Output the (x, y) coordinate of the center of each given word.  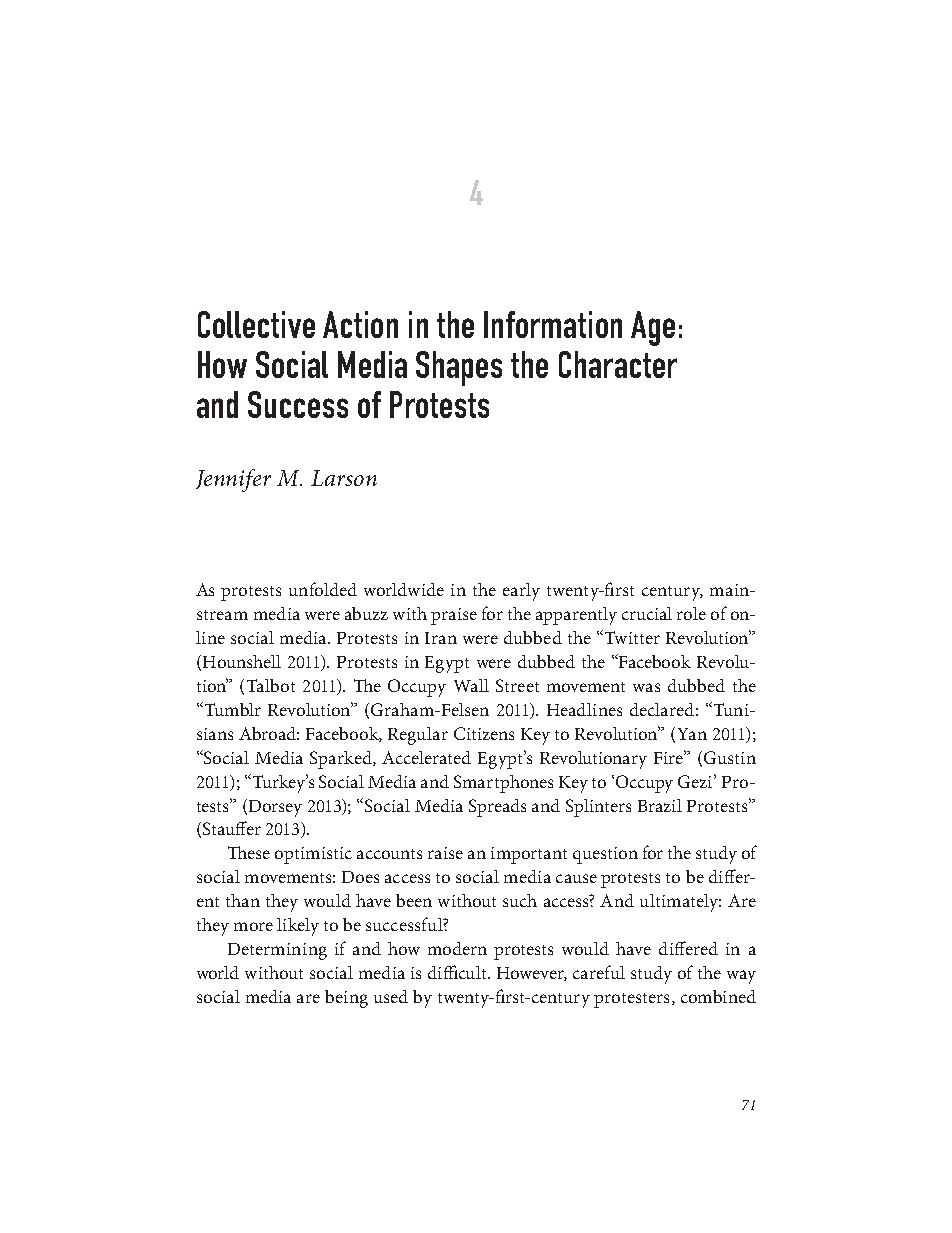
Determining (277, 951)
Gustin (730, 757)
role (691, 613)
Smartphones (503, 784)
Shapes (459, 368)
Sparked (342, 760)
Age (653, 328)
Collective (256, 324)
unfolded (323, 589)
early (521, 592)
